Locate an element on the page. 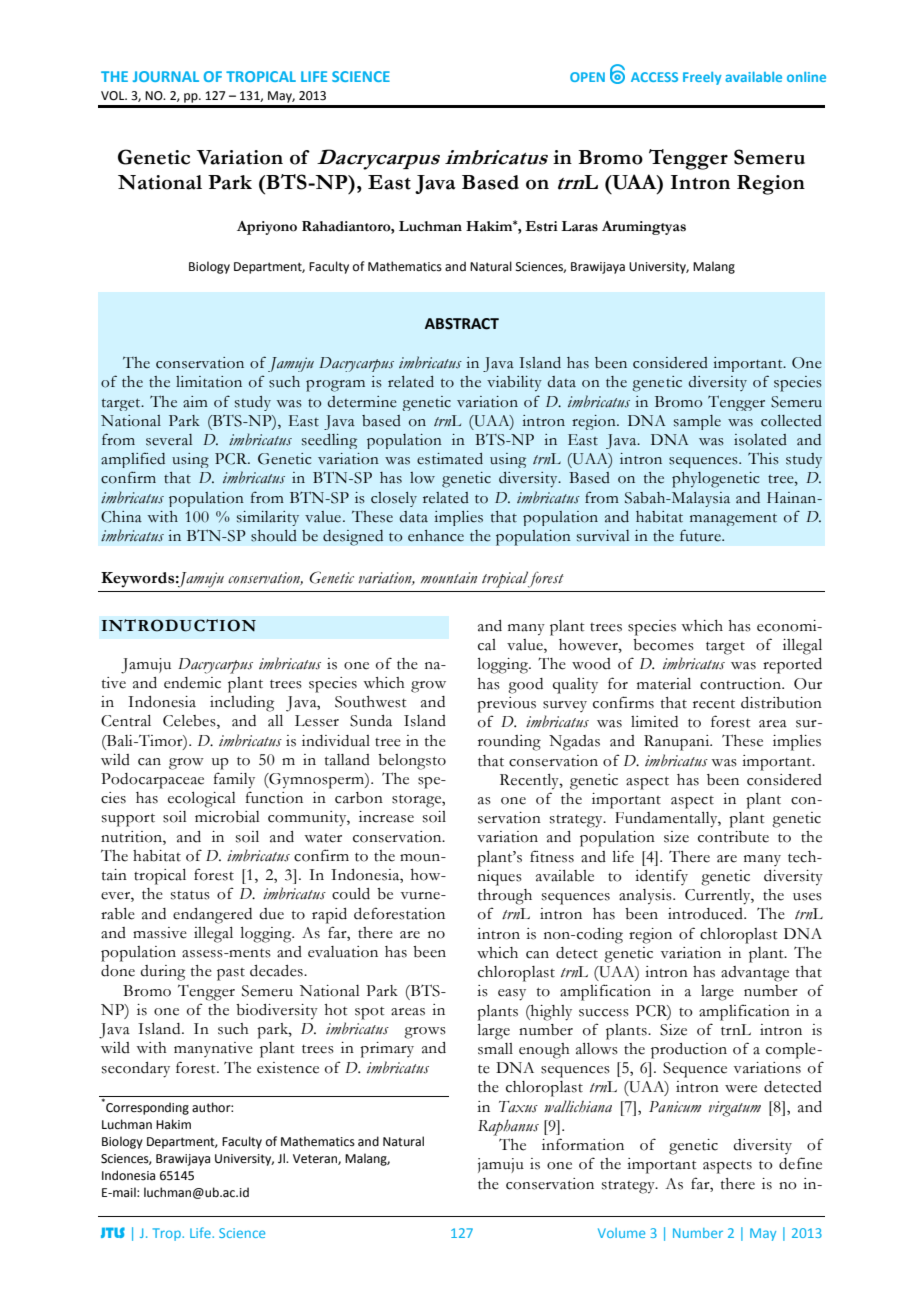 The width and height of the page is (924, 1308). Corresponding is located at coordinates (146, 1107).
